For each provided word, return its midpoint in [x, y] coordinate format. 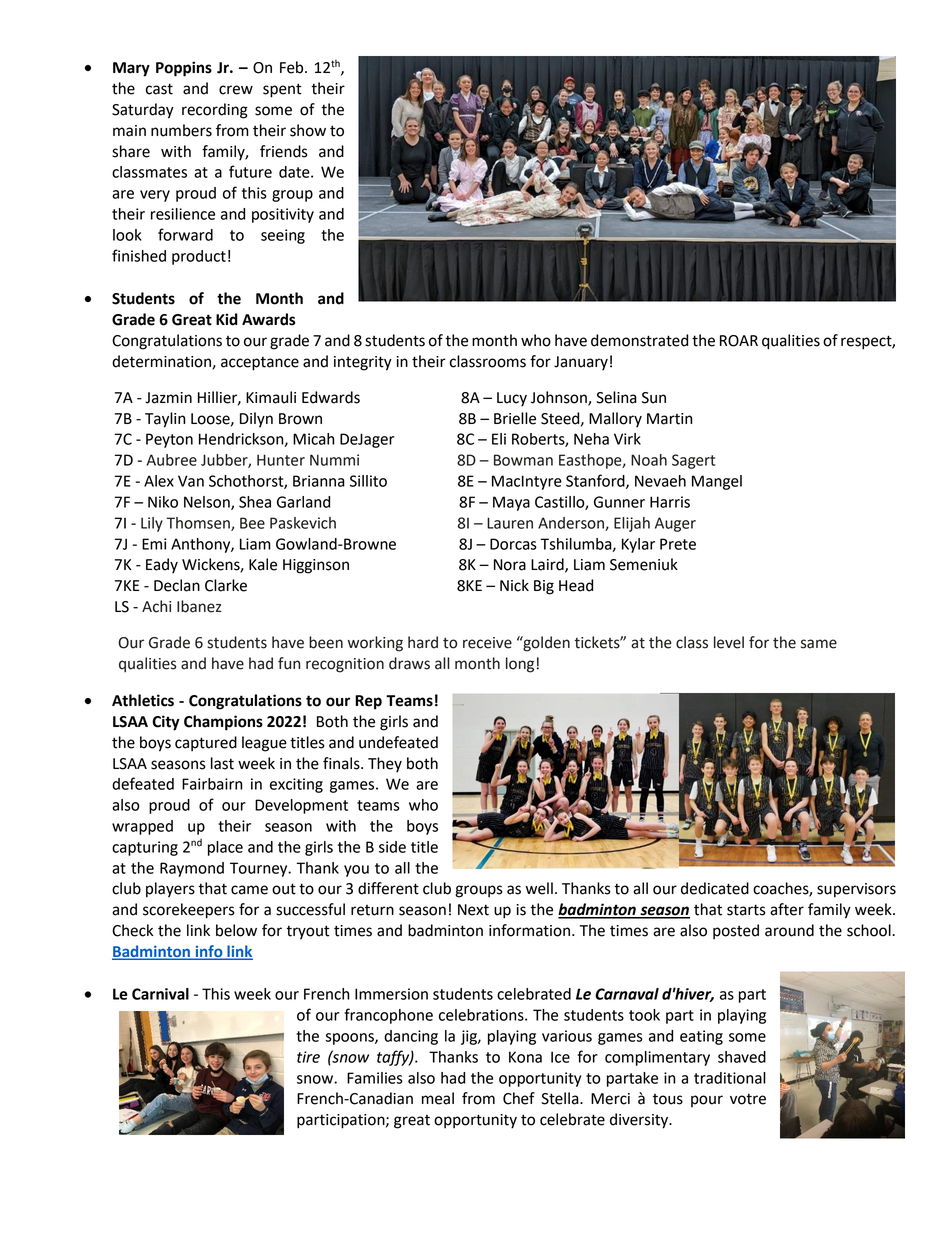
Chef [519, 1098]
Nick [514, 585]
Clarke [226, 585]
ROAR [739, 341]
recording [215, 111]
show [308, 130]
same [819, 644]
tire [308, 1057]
